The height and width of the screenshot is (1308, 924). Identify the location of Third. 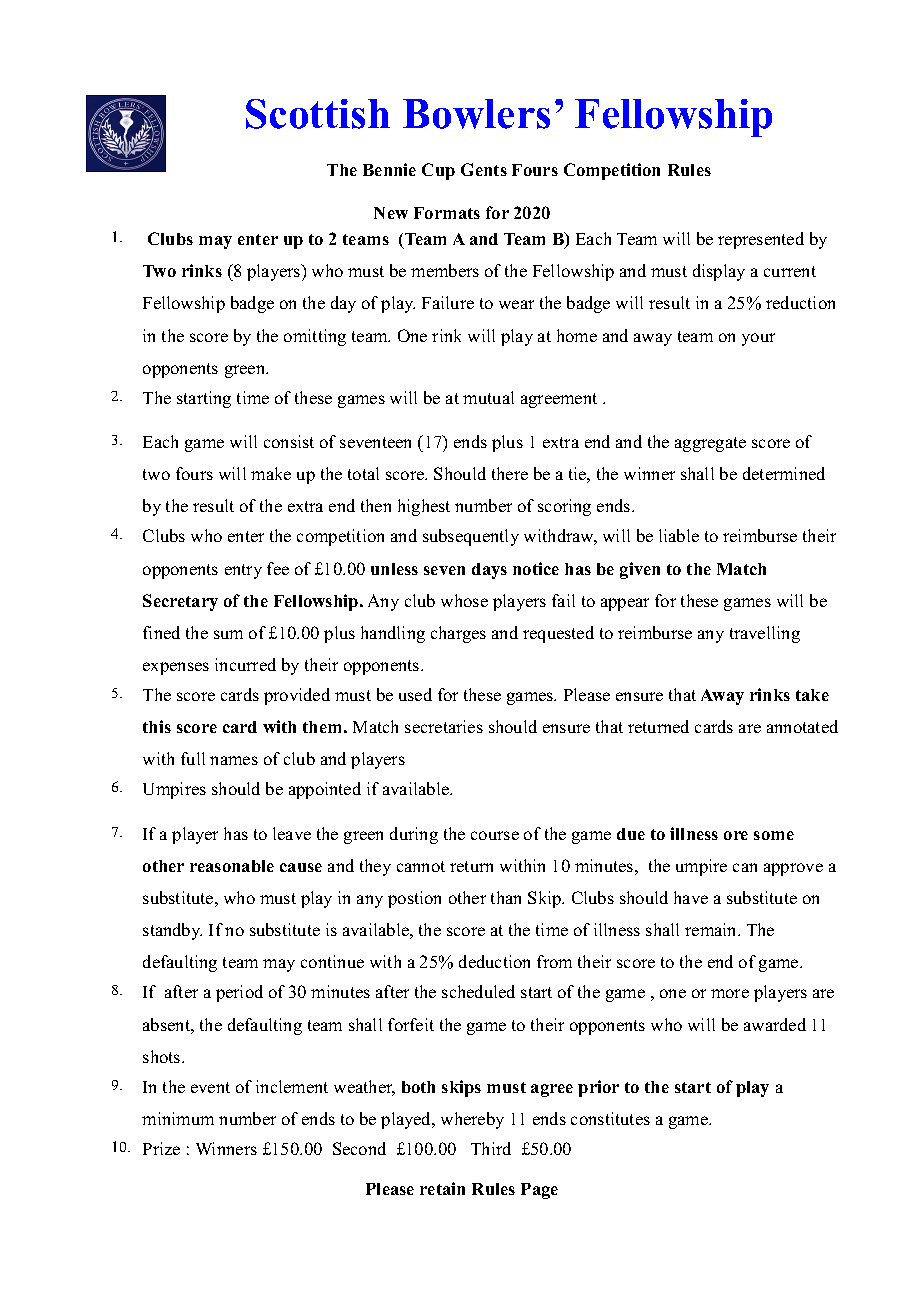
(491, 1148).
